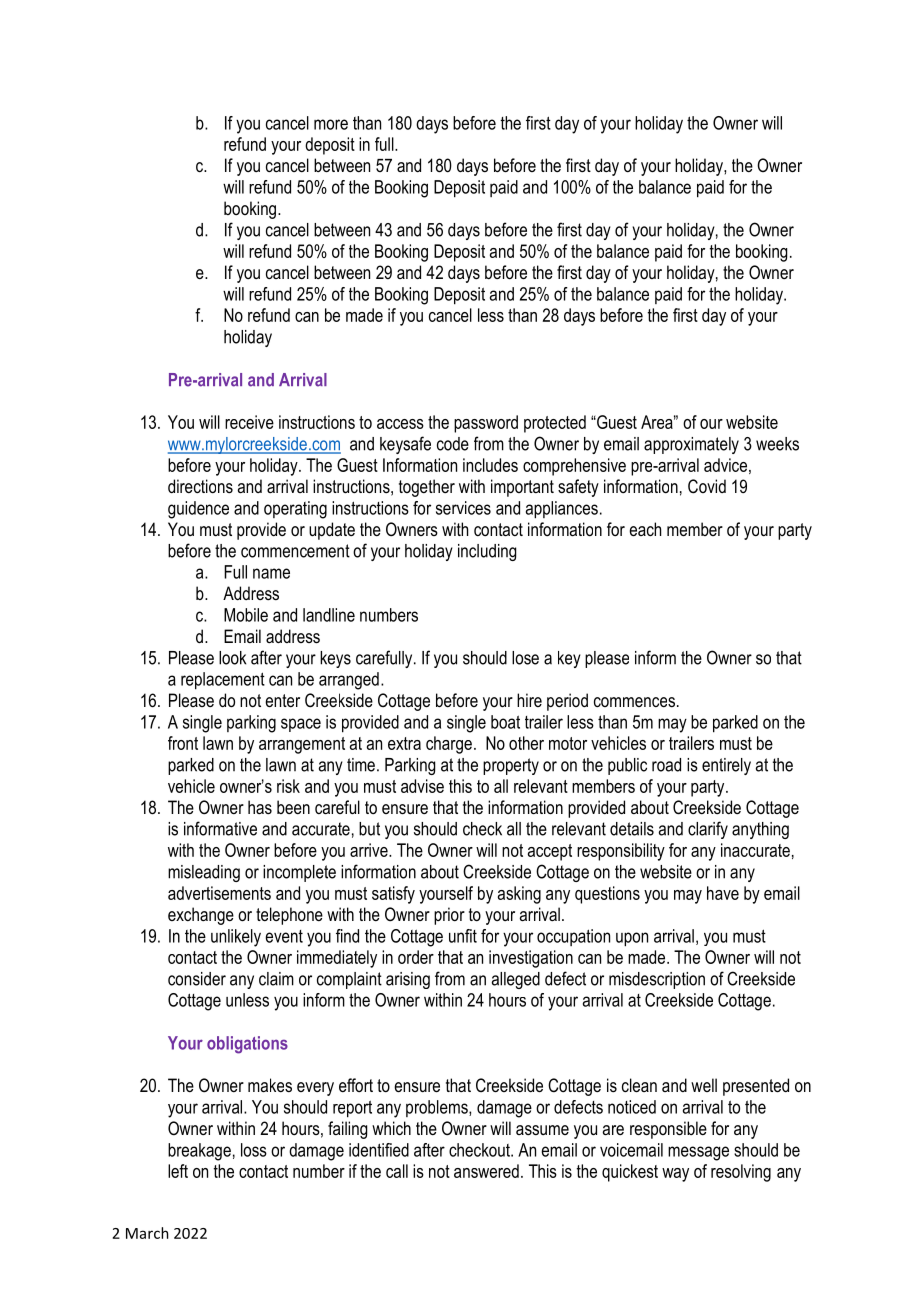 The width and height of the screenshot is (924, 1308). I want to click on way, so click(675, 1175).
